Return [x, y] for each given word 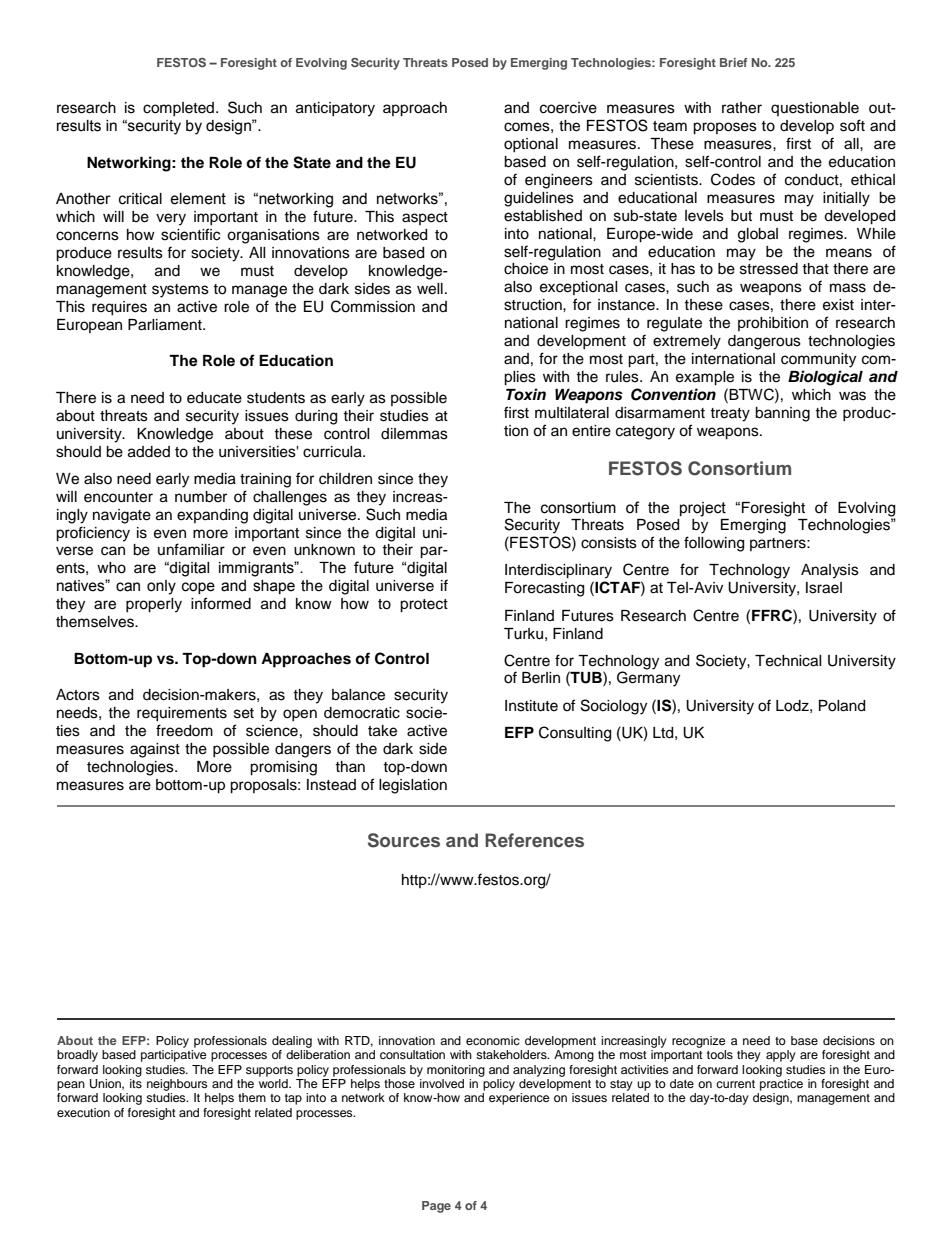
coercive [568, 108]
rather [742, 108]
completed [180, 109]
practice [781, 1085]
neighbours [177, 1085]
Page [436, 1207]
